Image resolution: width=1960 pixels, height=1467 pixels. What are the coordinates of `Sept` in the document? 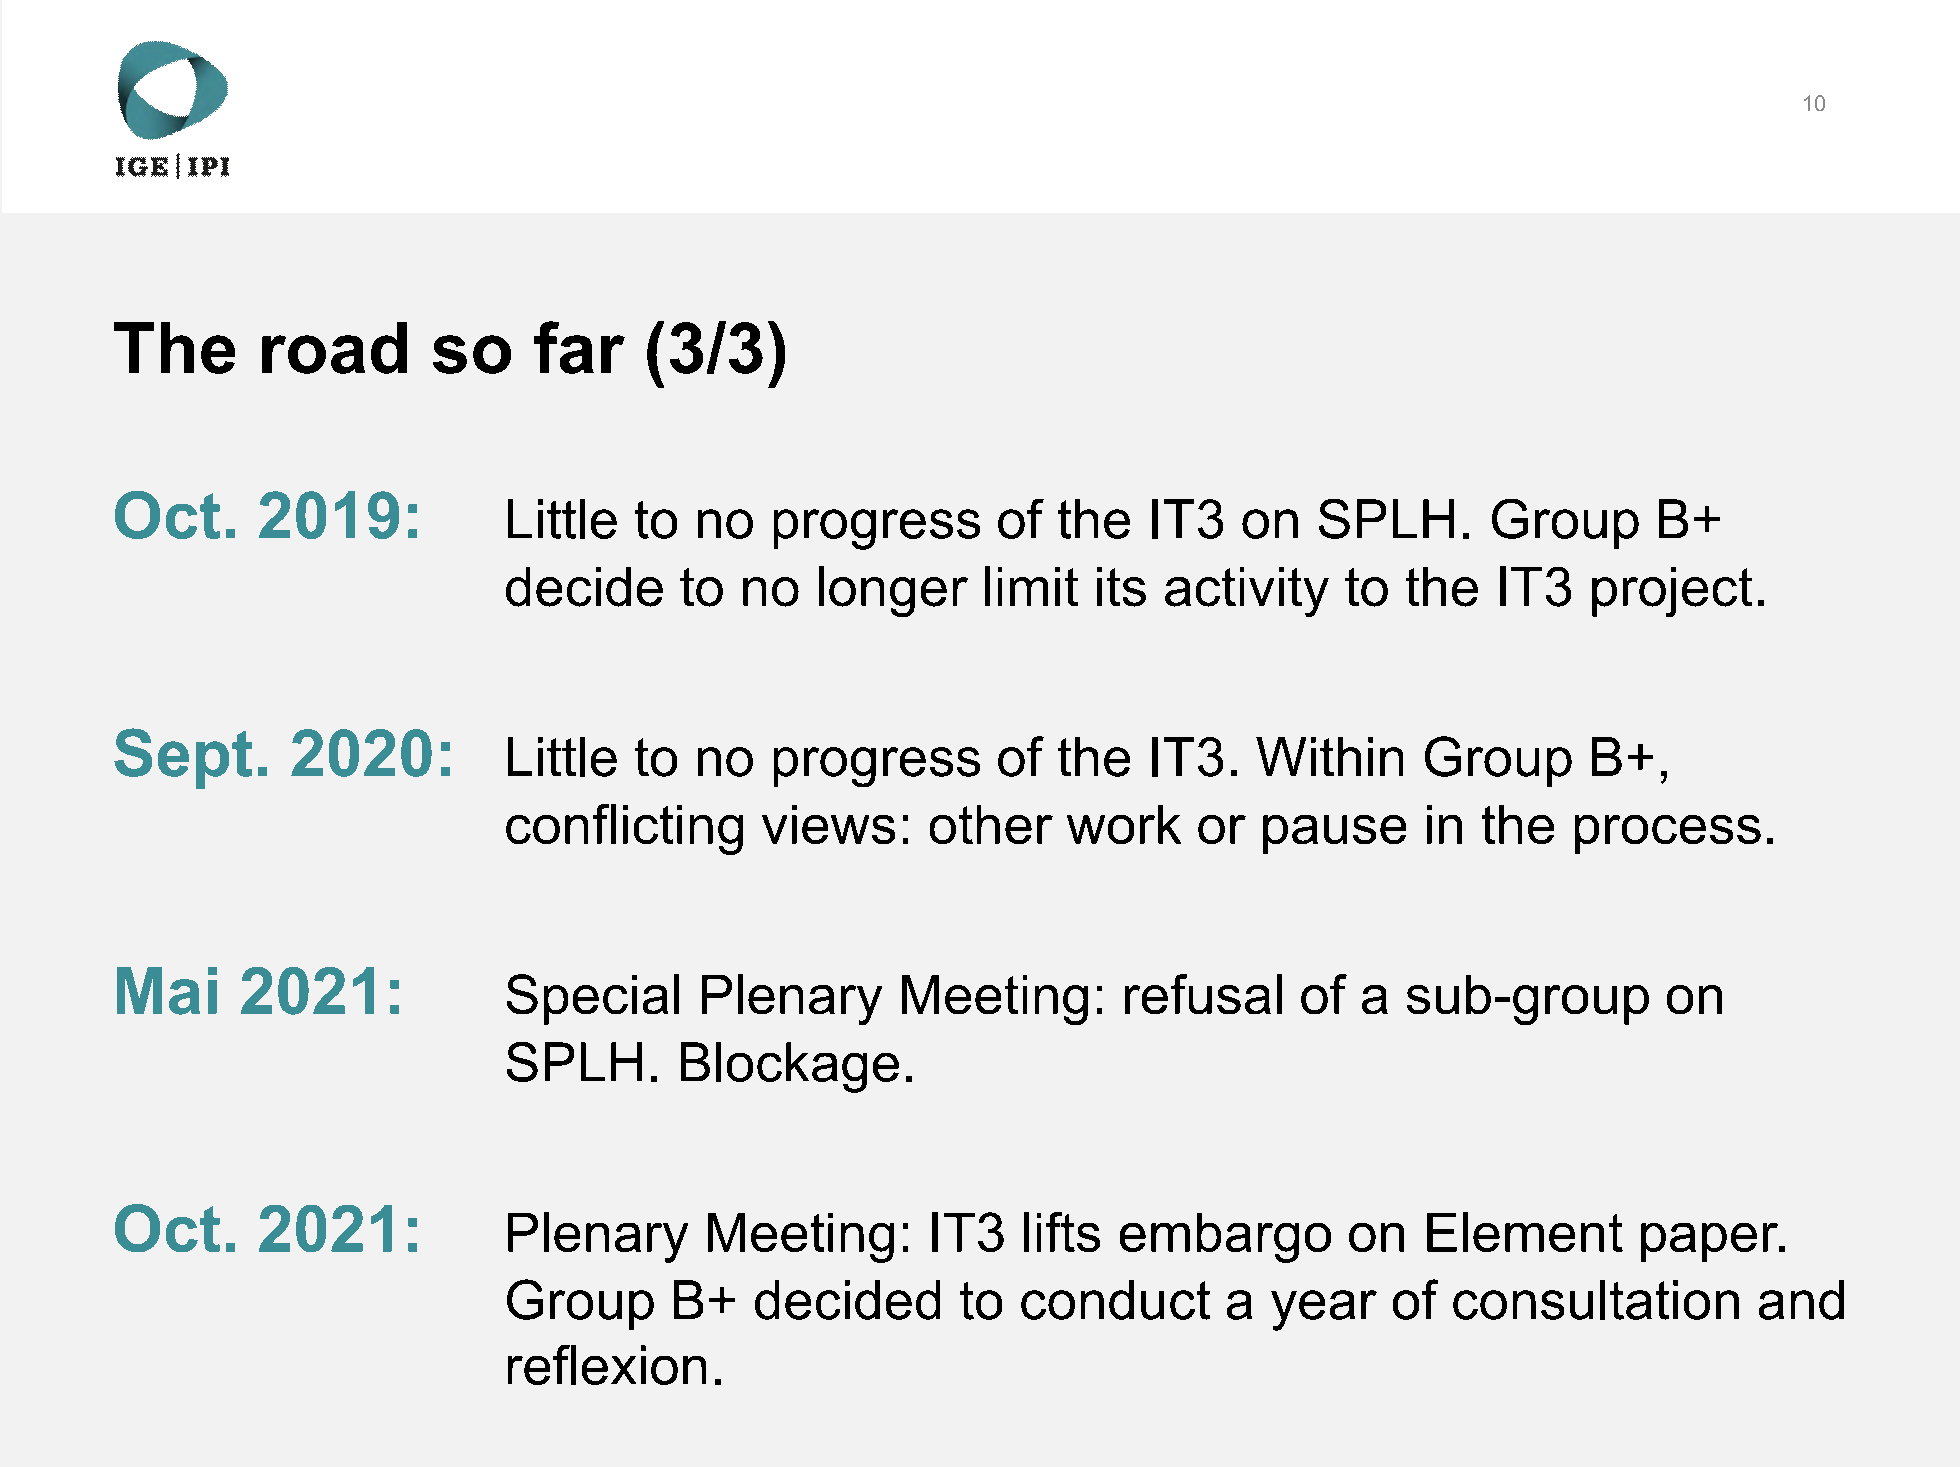 It's located at (183, 758).
